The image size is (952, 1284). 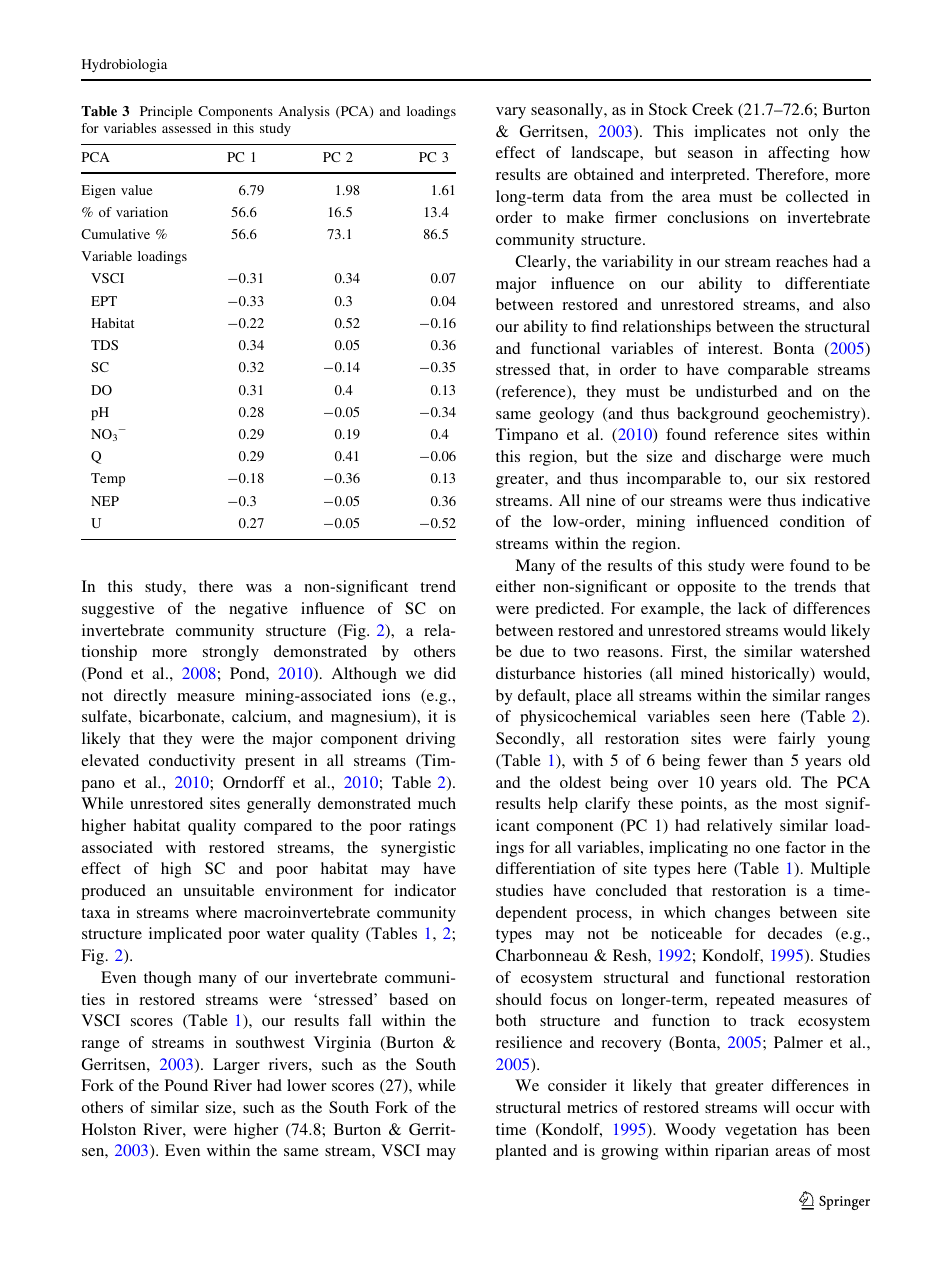 What do you see at coordinates (192, 762) in the screenshot?
I see `conductivity` at bounding box center [192, 762].
